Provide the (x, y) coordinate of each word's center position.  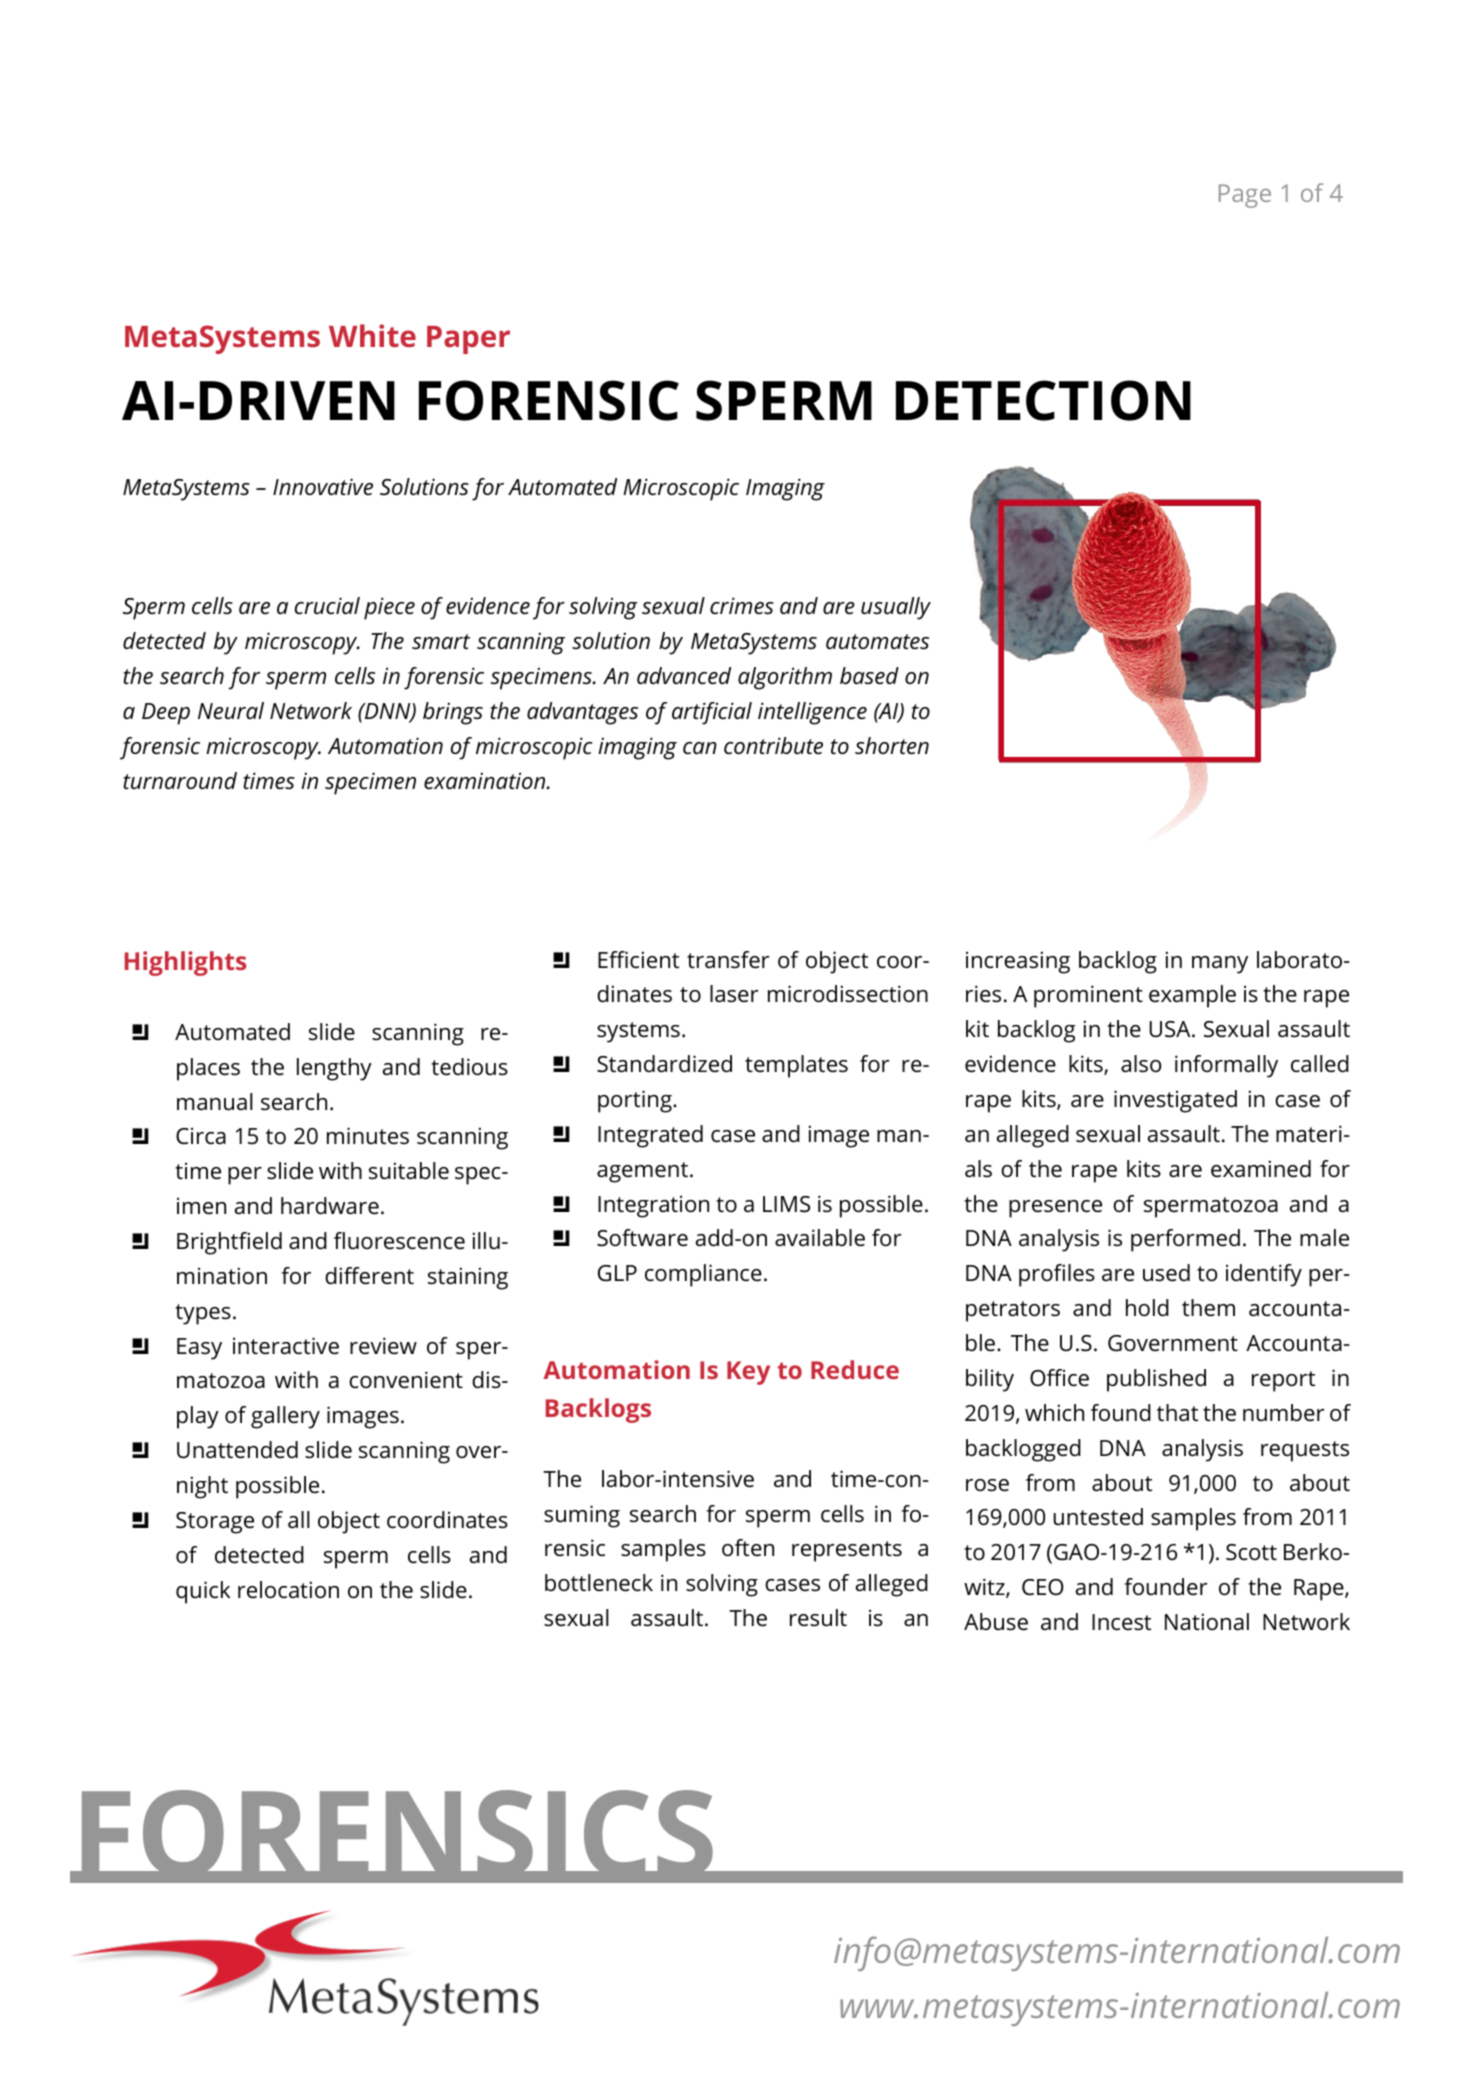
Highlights (185, 963)
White (372, 335)
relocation (288, 1590)
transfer (728, 960)
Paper (468, 340)
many (1220, 965)
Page (1245, 196)
